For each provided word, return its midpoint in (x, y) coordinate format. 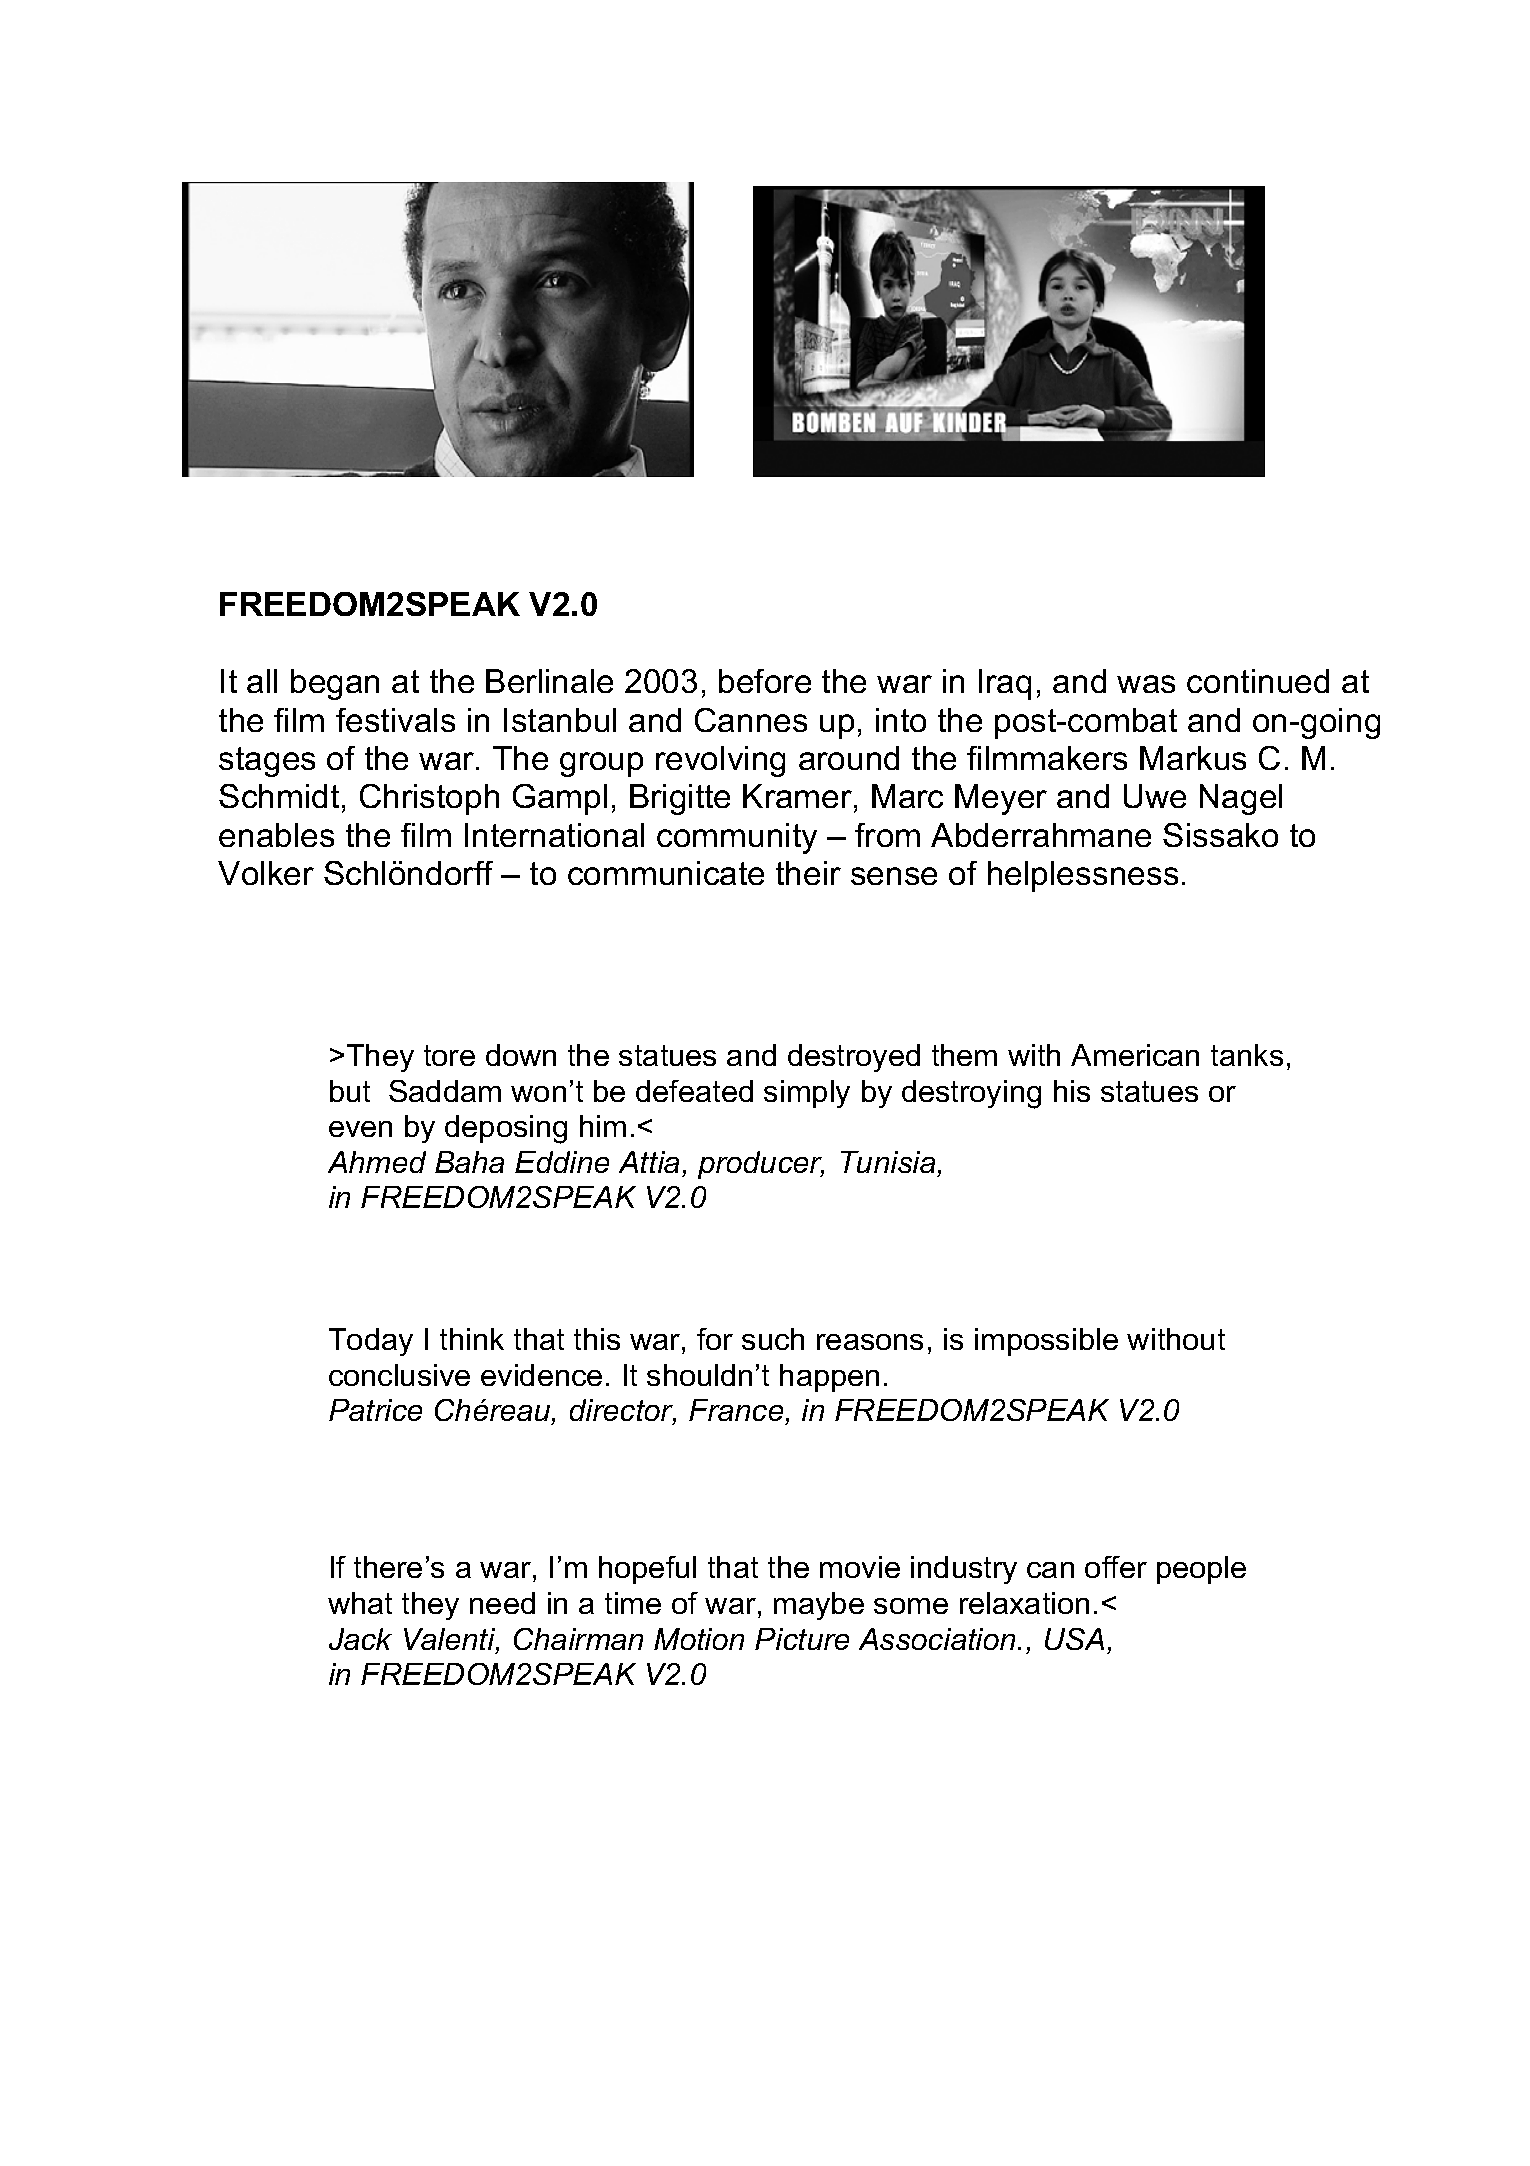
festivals (395, 720)
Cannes (751, 720)
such (773, 1339)
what (360, 1603)
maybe (819, 1606)
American (1135, 1055)
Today (371, 1342)
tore (449, 1055)
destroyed (854, 1058)
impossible (1046, 1342)
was (1146, 684)
